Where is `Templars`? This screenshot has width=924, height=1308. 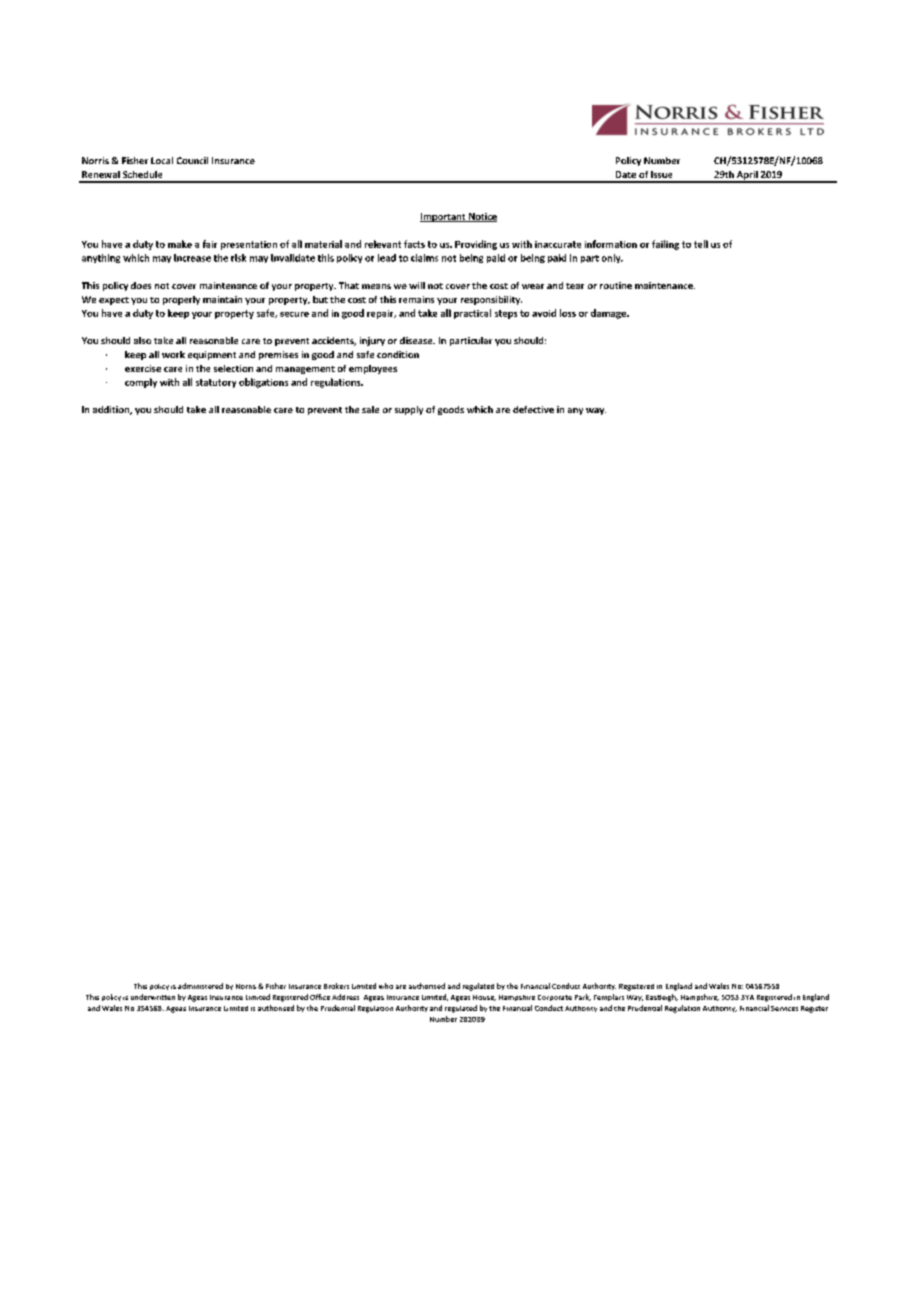
Templars is located at coordinates (609, 997).
